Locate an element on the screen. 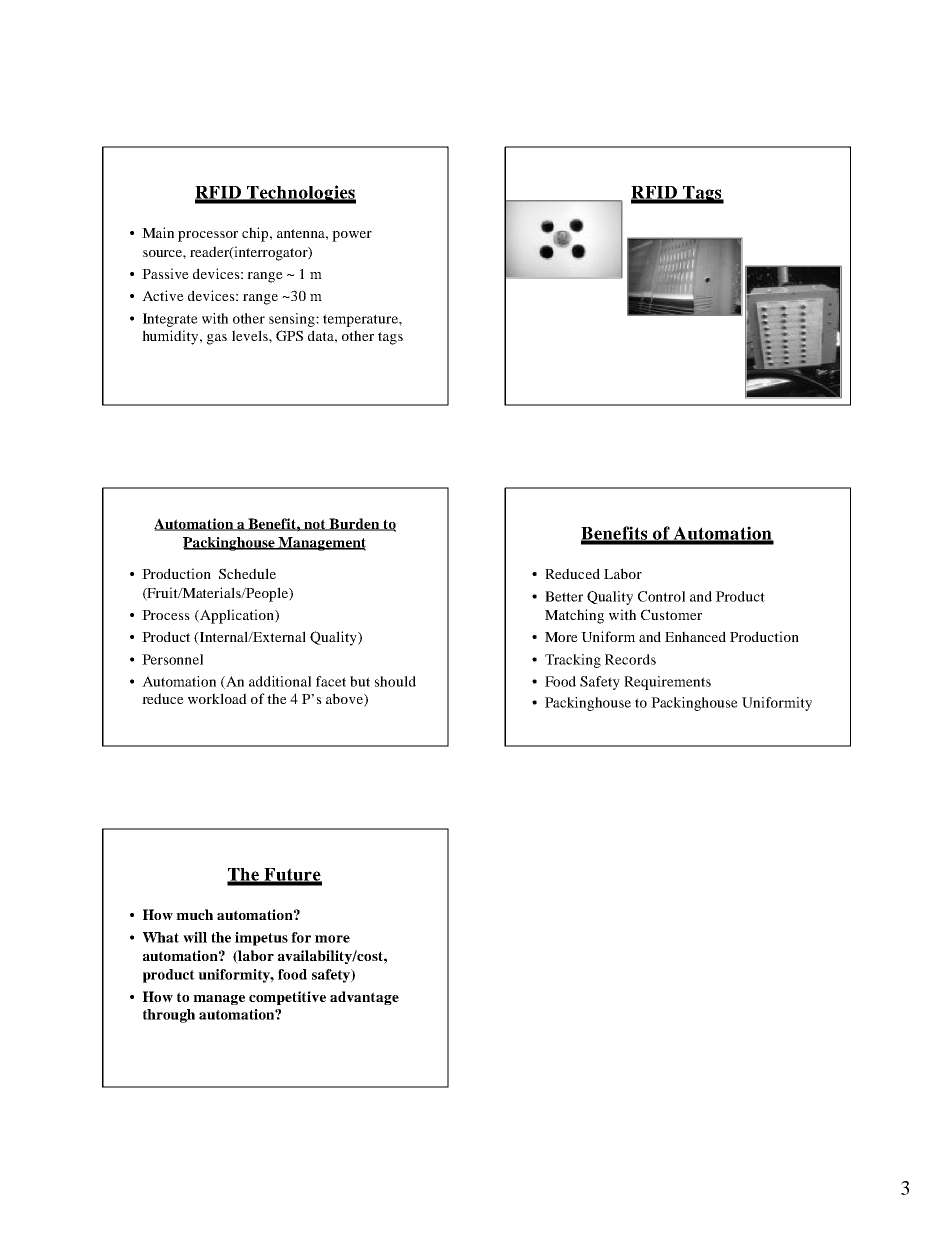 This screenshot has width=952, height=1233. through is located at coordinates (169, 1016).
